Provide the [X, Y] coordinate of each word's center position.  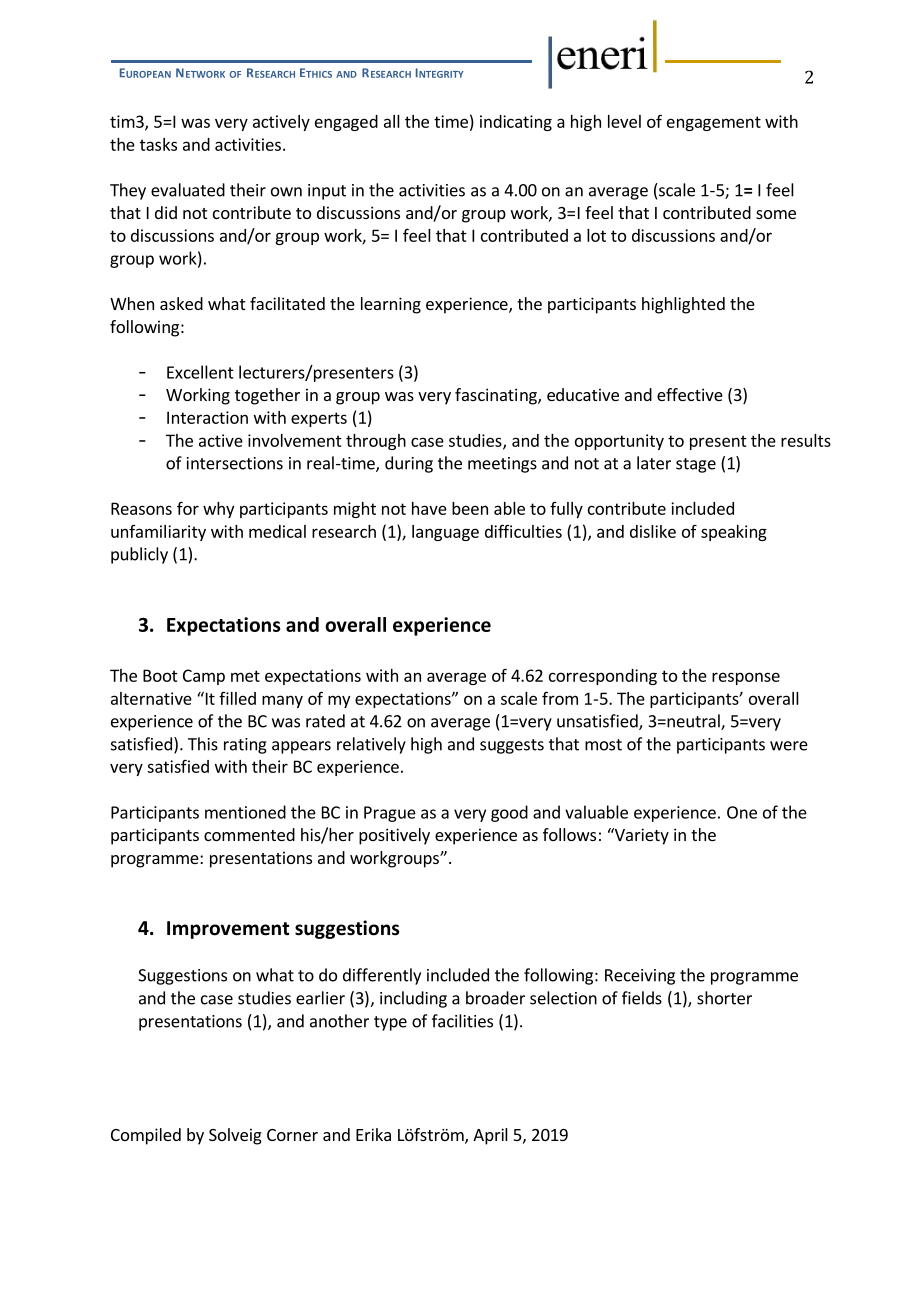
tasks [158, 144]
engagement [714, 123]
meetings [502, 465]
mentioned [245, 812]
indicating [516, 123]
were [789, 746]
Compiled [146, 1136]
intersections [235, 463]
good [509, 813]
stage [696, 465]
